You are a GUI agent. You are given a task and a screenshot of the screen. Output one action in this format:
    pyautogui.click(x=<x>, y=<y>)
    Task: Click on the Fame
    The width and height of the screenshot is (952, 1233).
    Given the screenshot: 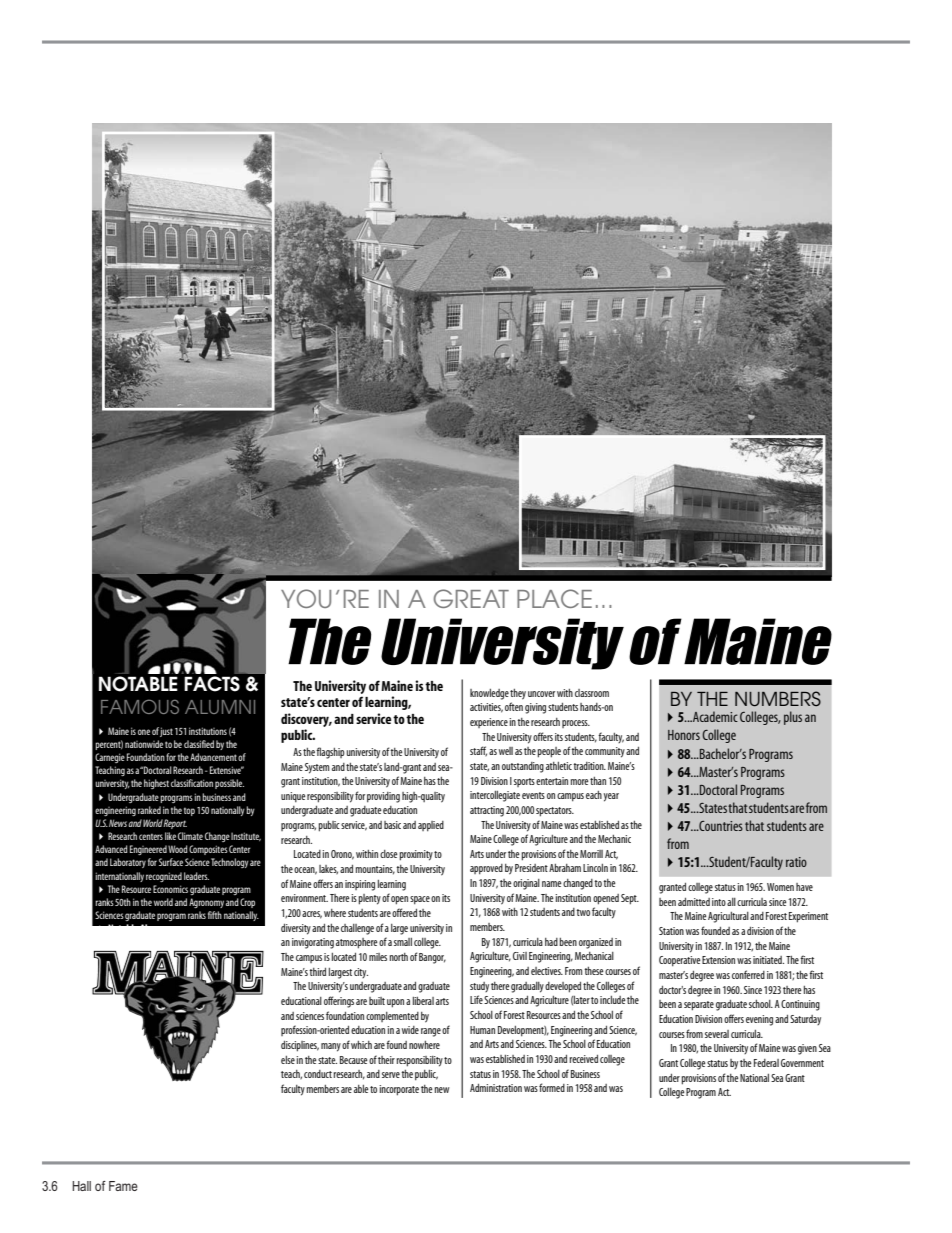 What is the action you would take?
    pyautogui.click(x=123, y=1186)
